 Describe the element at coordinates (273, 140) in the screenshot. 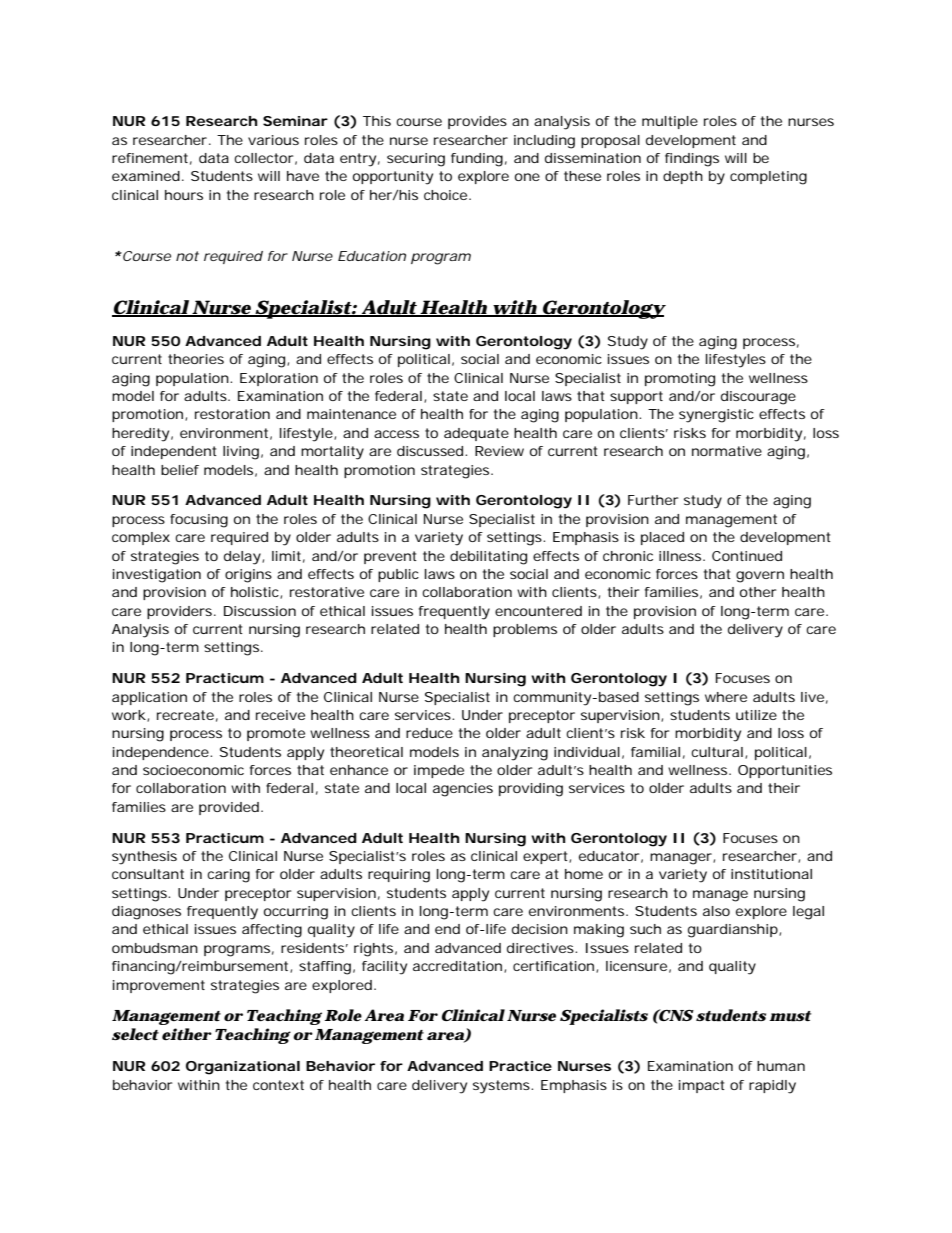

I see `various` at that location.
